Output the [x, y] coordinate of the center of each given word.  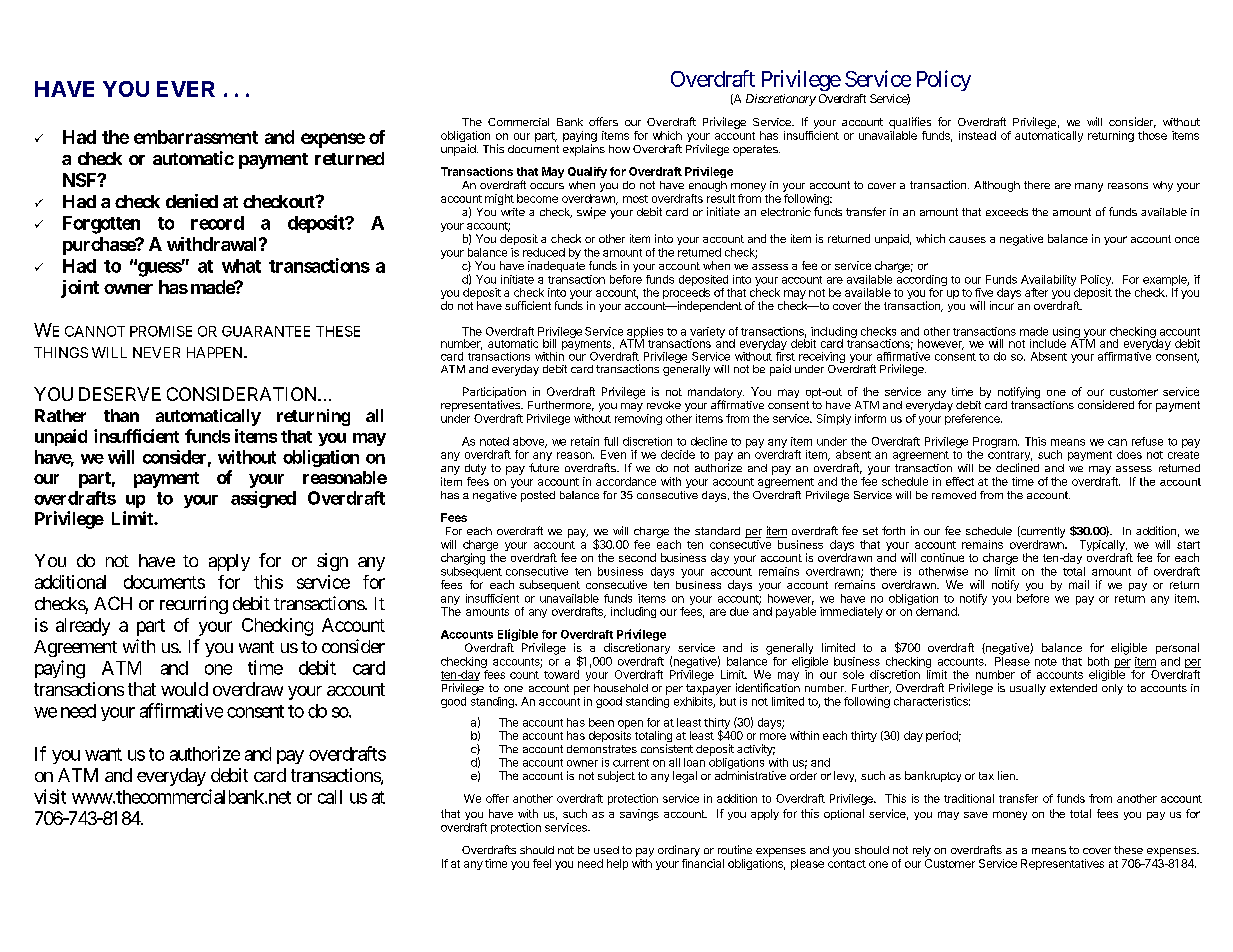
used [606, 850]
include [1048, 343]
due [739, 611]
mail [1079, 584]
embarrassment [196, 137]
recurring [194, 605]
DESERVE [120, 394]
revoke [664, 405]
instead [977, 135]
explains [584, 150]
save [976, 815]
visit [50, 796]
